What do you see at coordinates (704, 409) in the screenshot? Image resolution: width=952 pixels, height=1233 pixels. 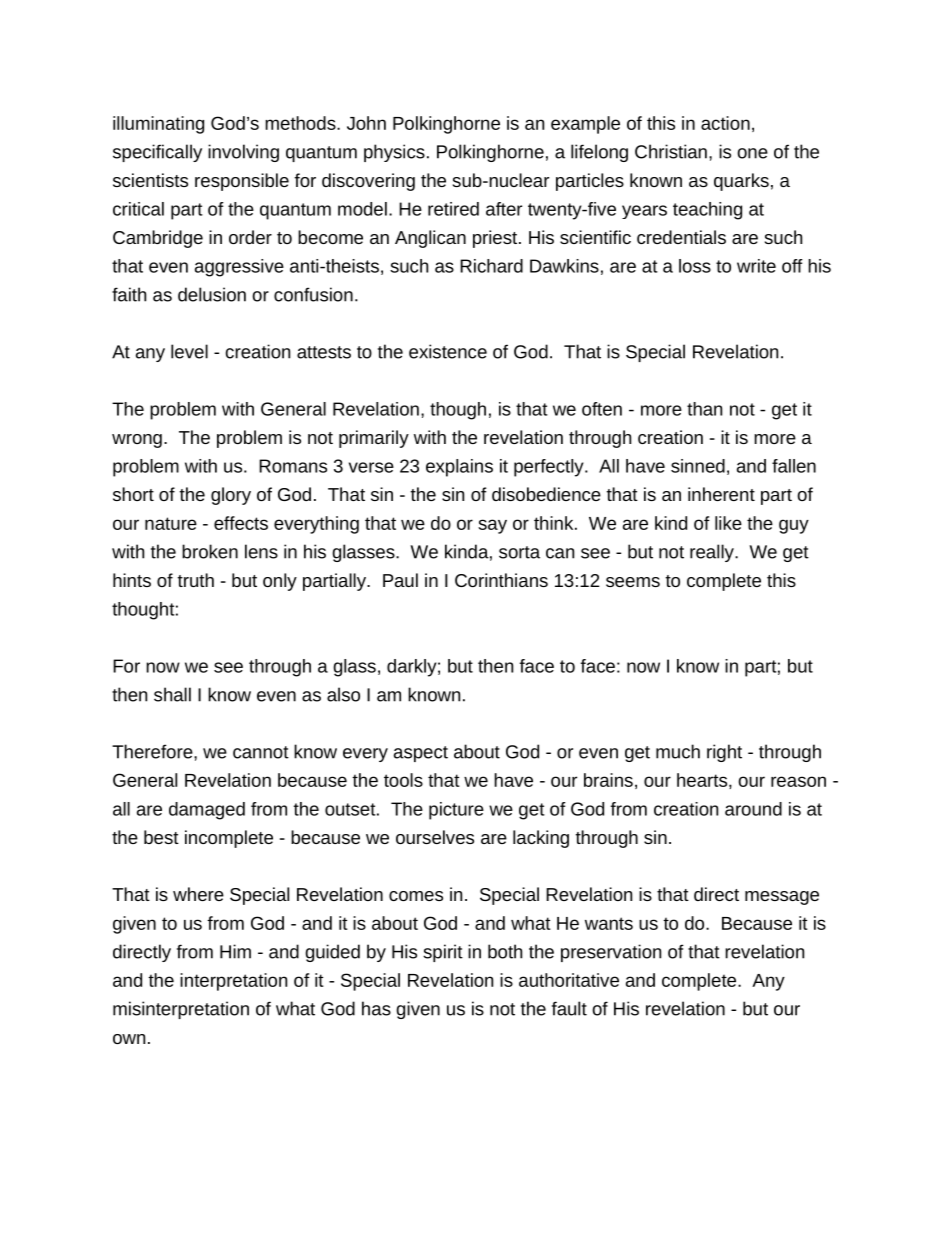 I see `than` at bounding box center [704, 409].
